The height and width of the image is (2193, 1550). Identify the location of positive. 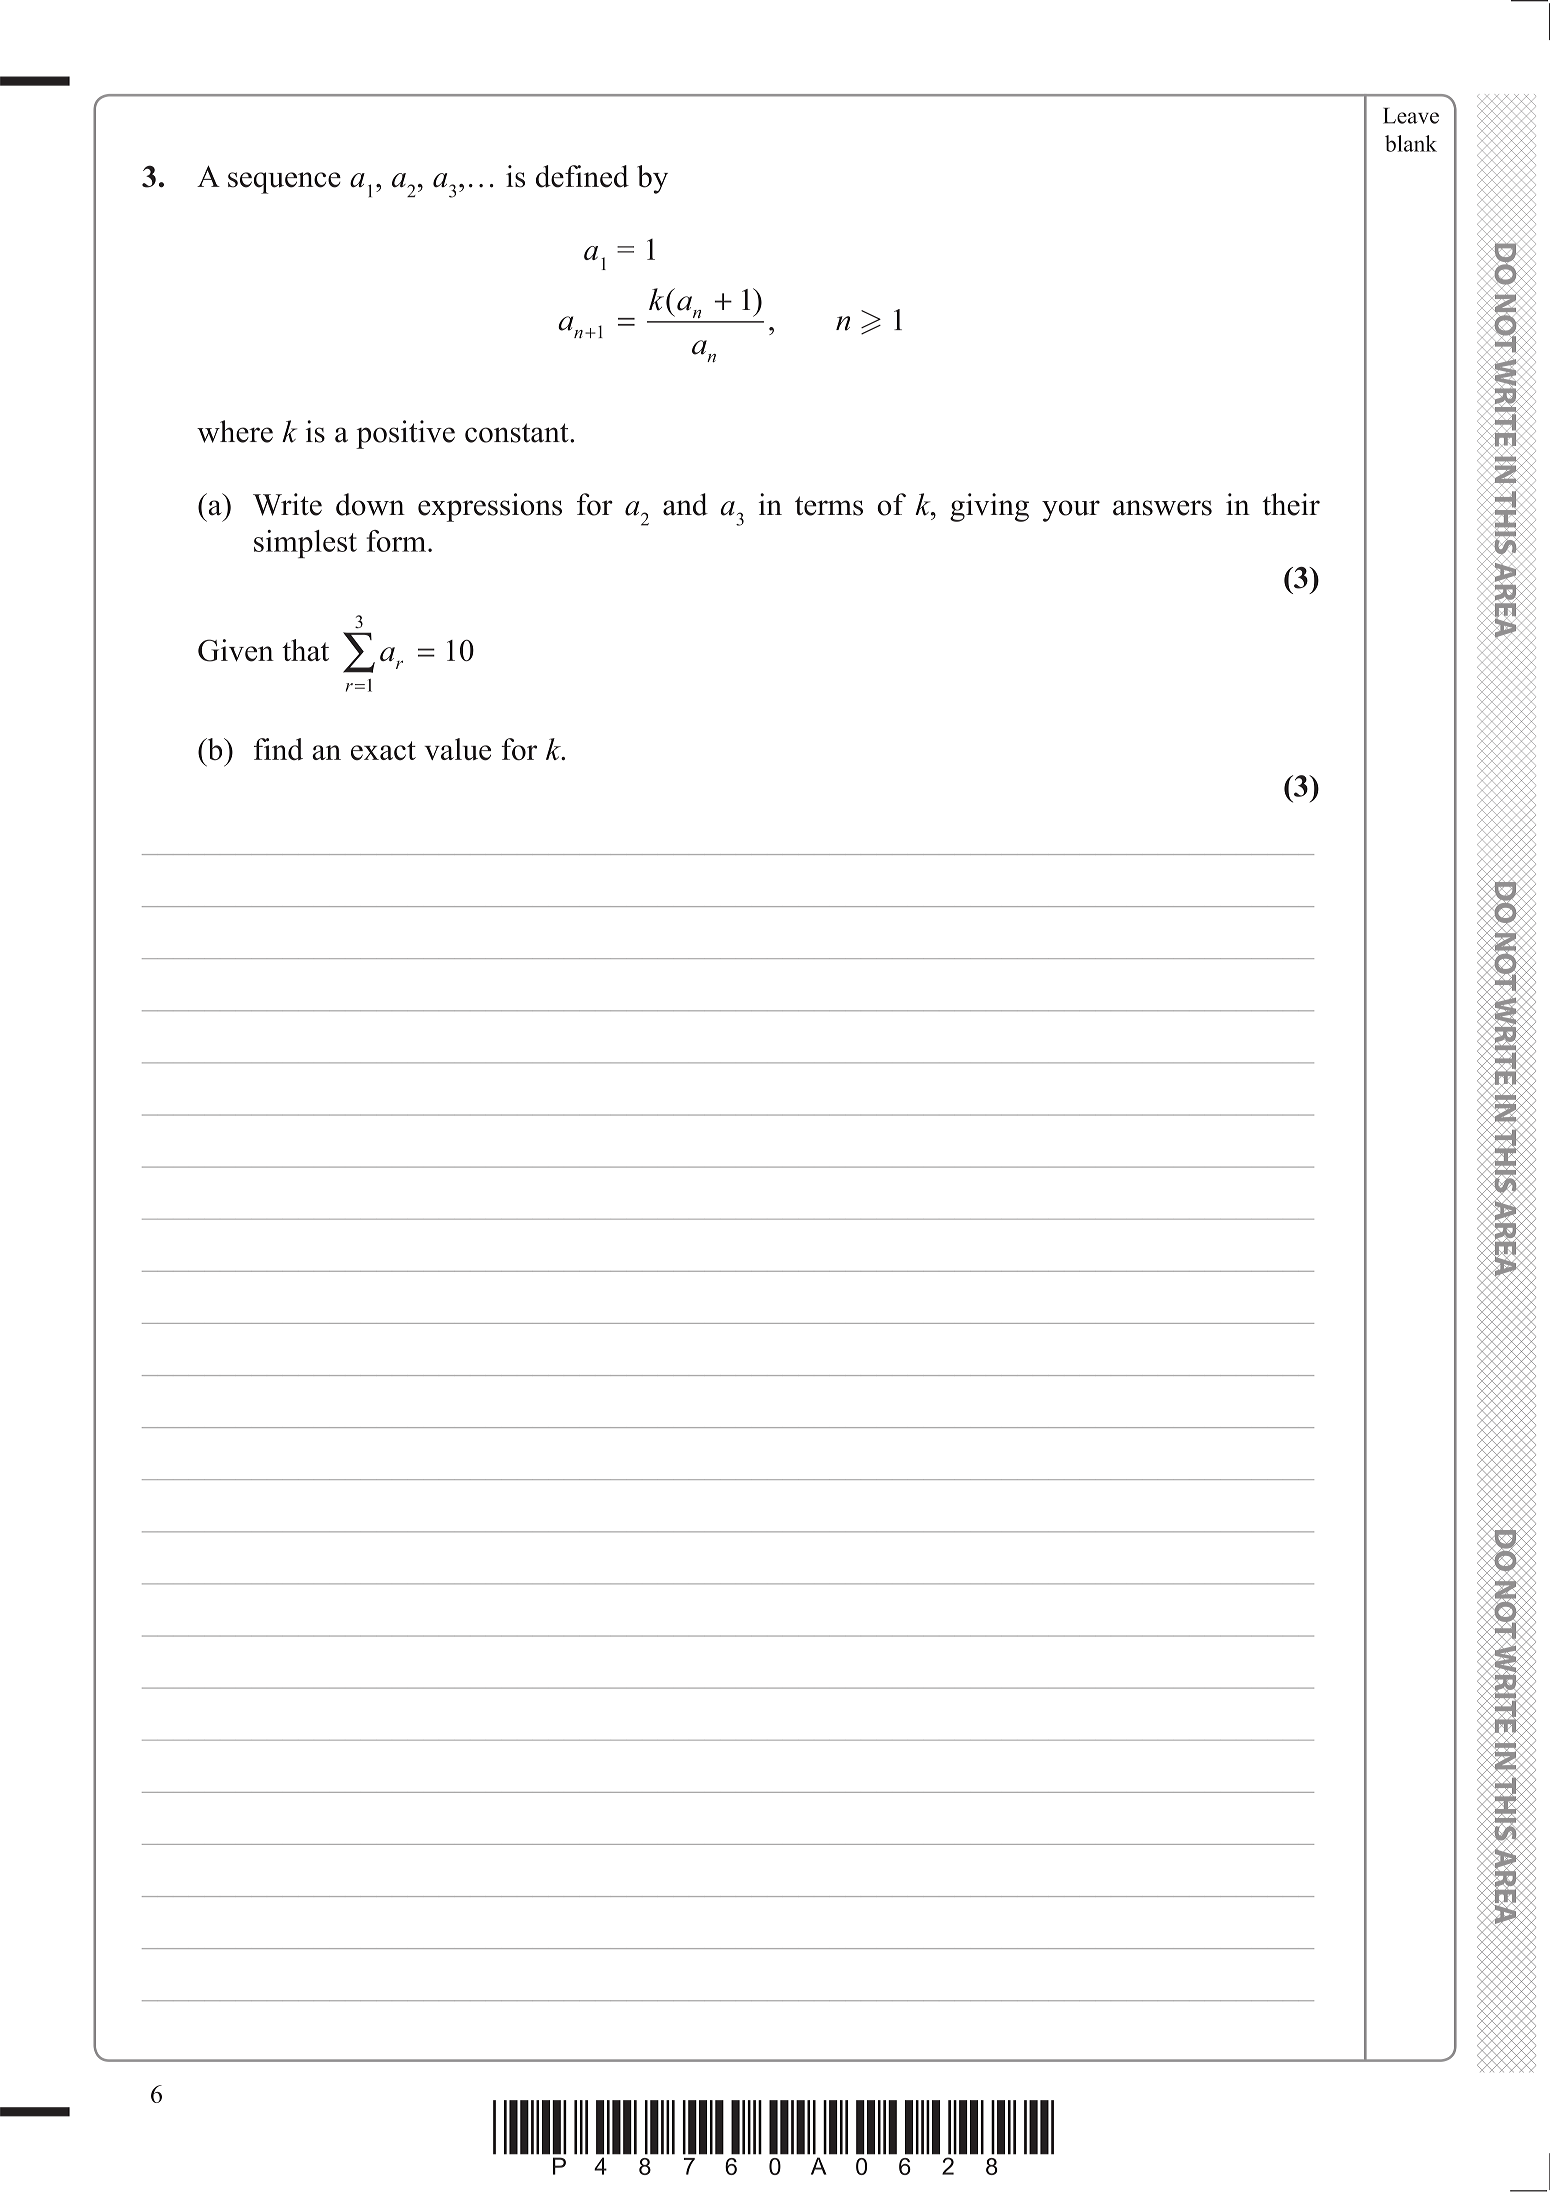
(405, 434).
